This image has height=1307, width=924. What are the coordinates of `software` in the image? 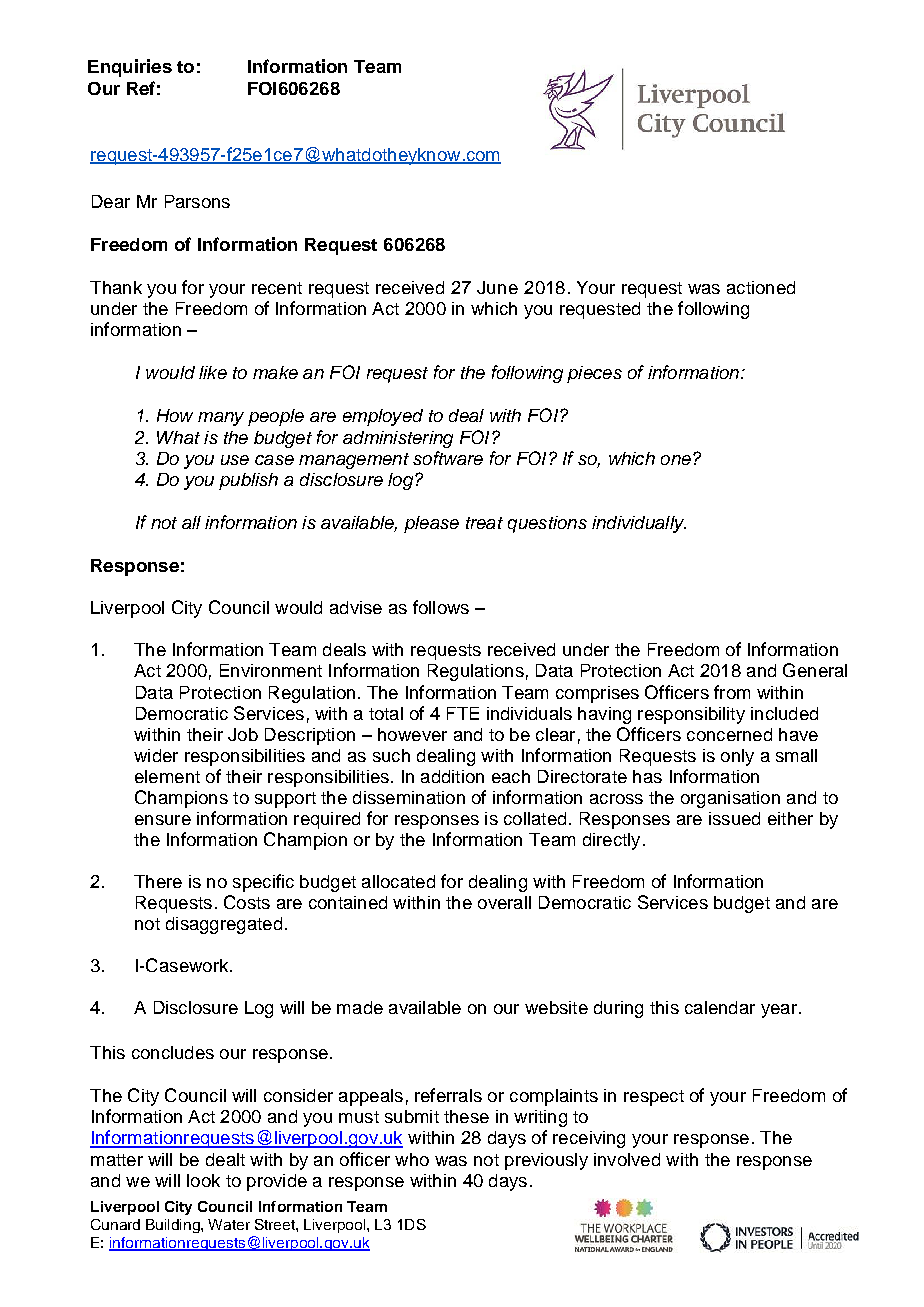 It's located at (448, 458).
